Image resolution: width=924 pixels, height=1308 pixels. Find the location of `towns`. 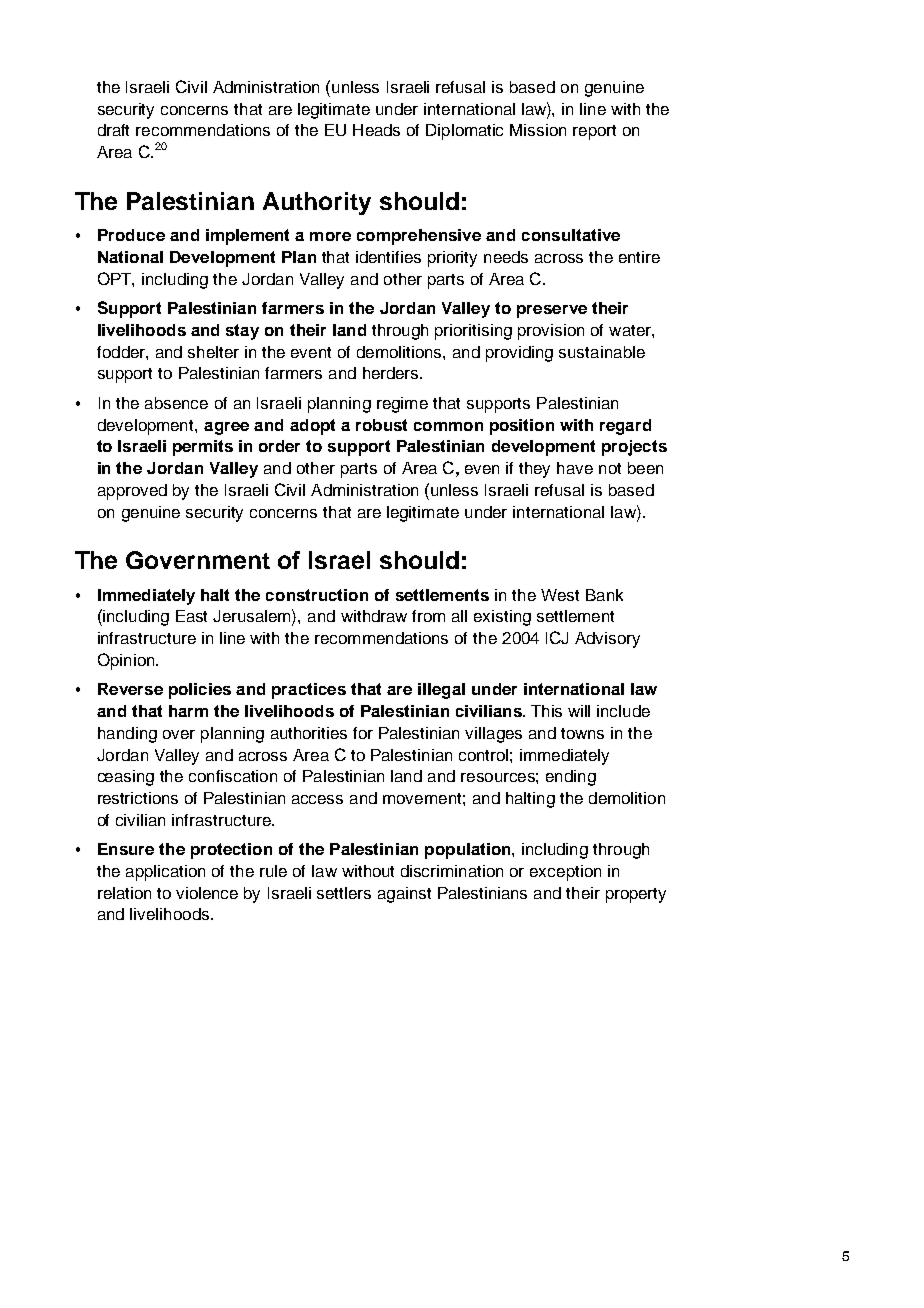

towns is located at coordinates (582, 733).
